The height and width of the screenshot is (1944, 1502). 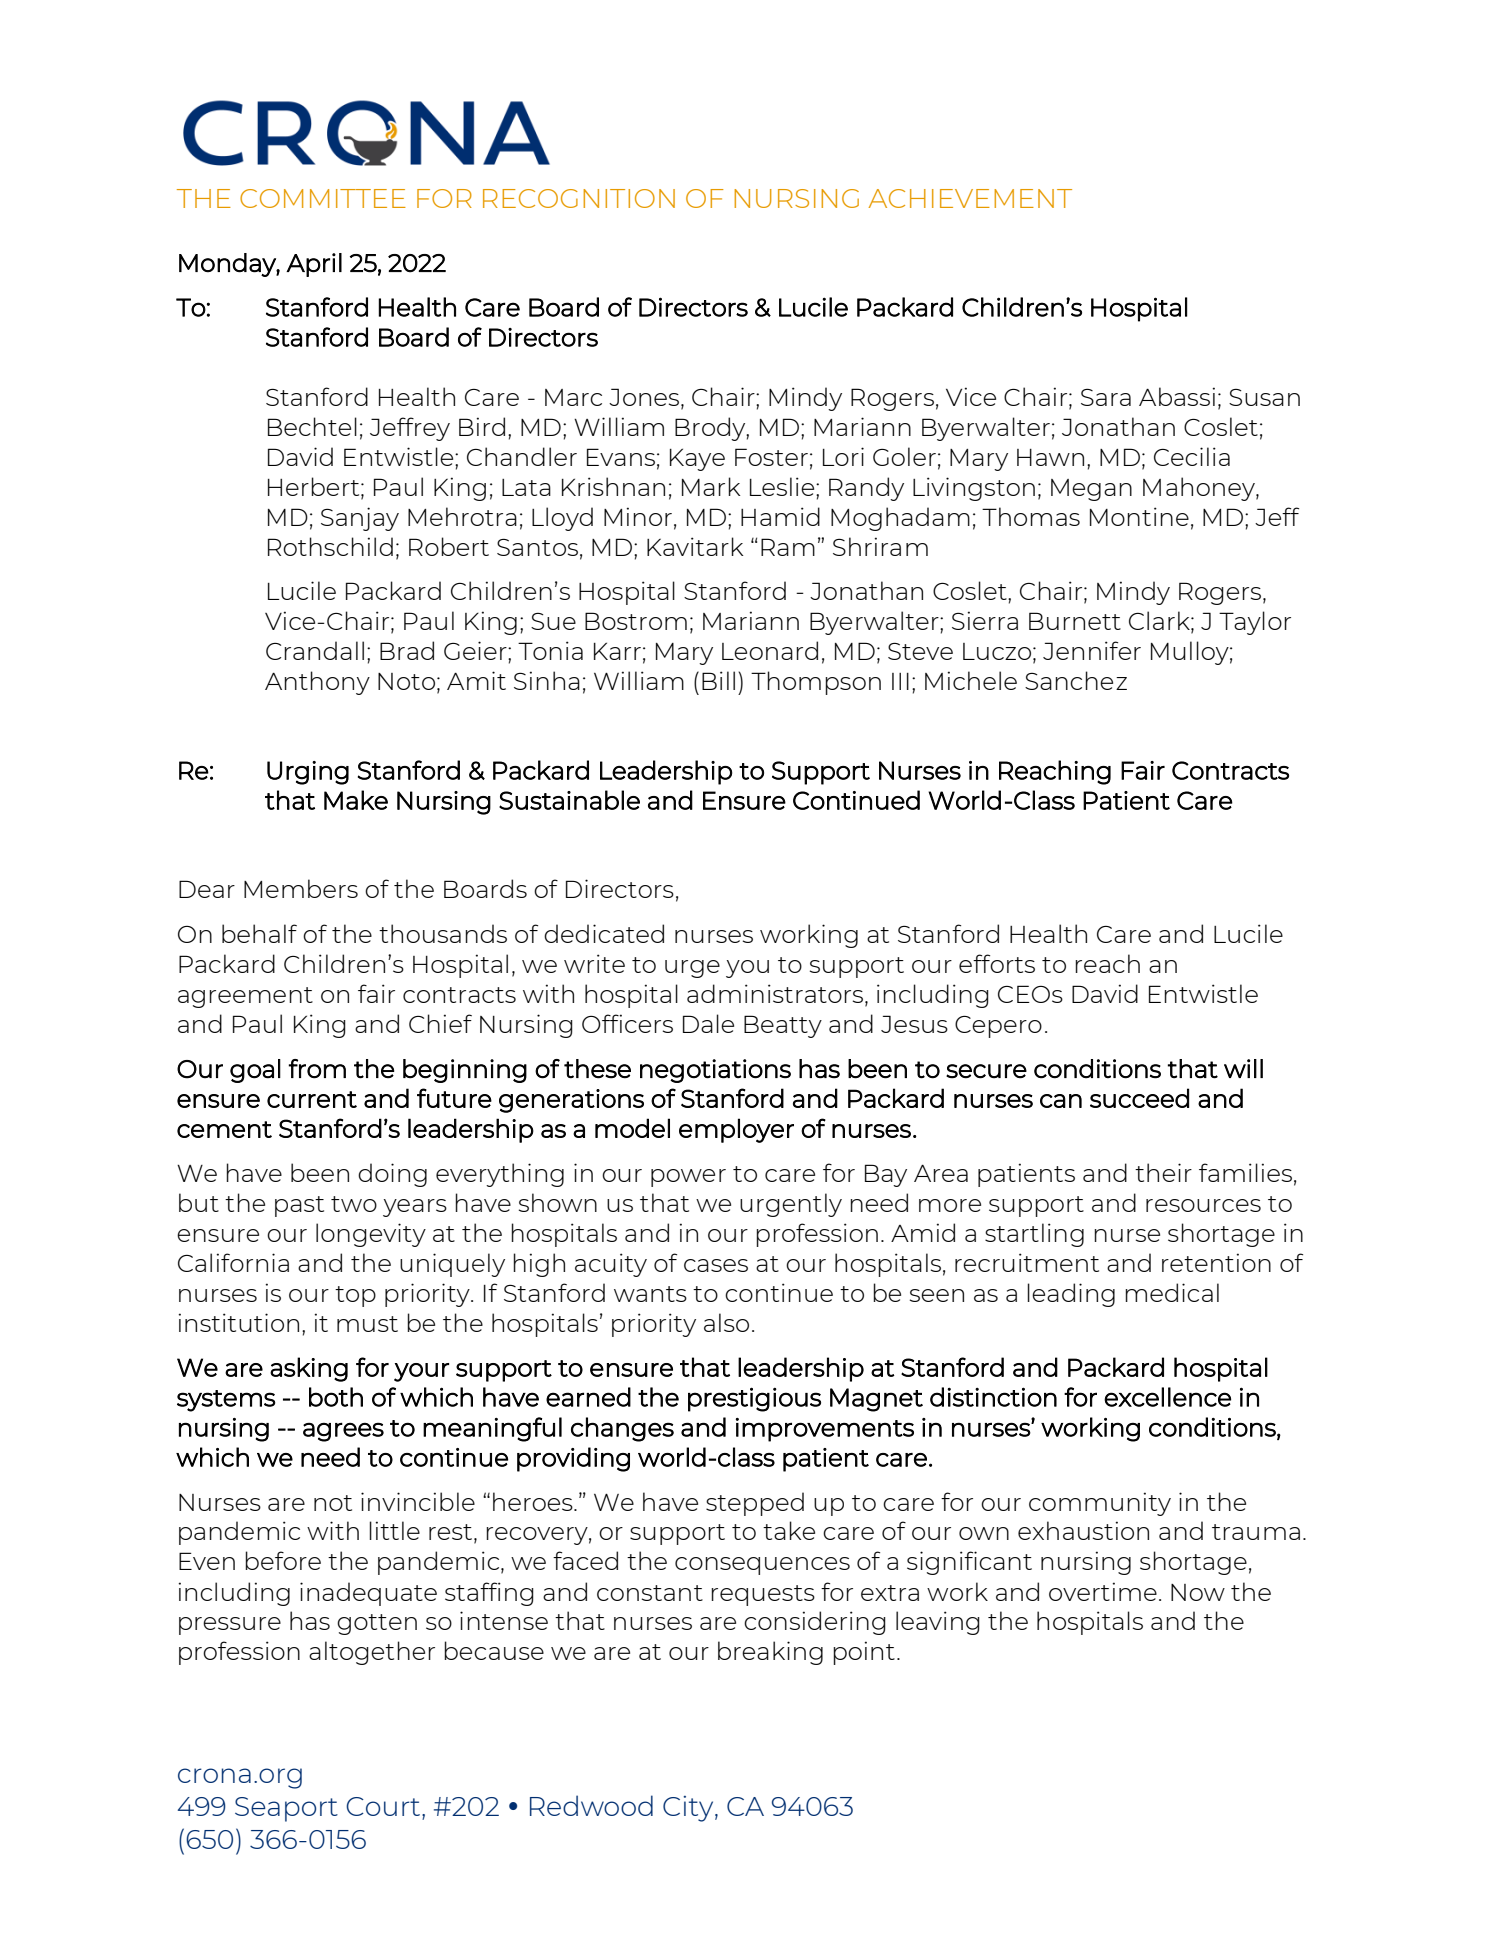 I want to click on employer, so click(x=736, y=1130).
